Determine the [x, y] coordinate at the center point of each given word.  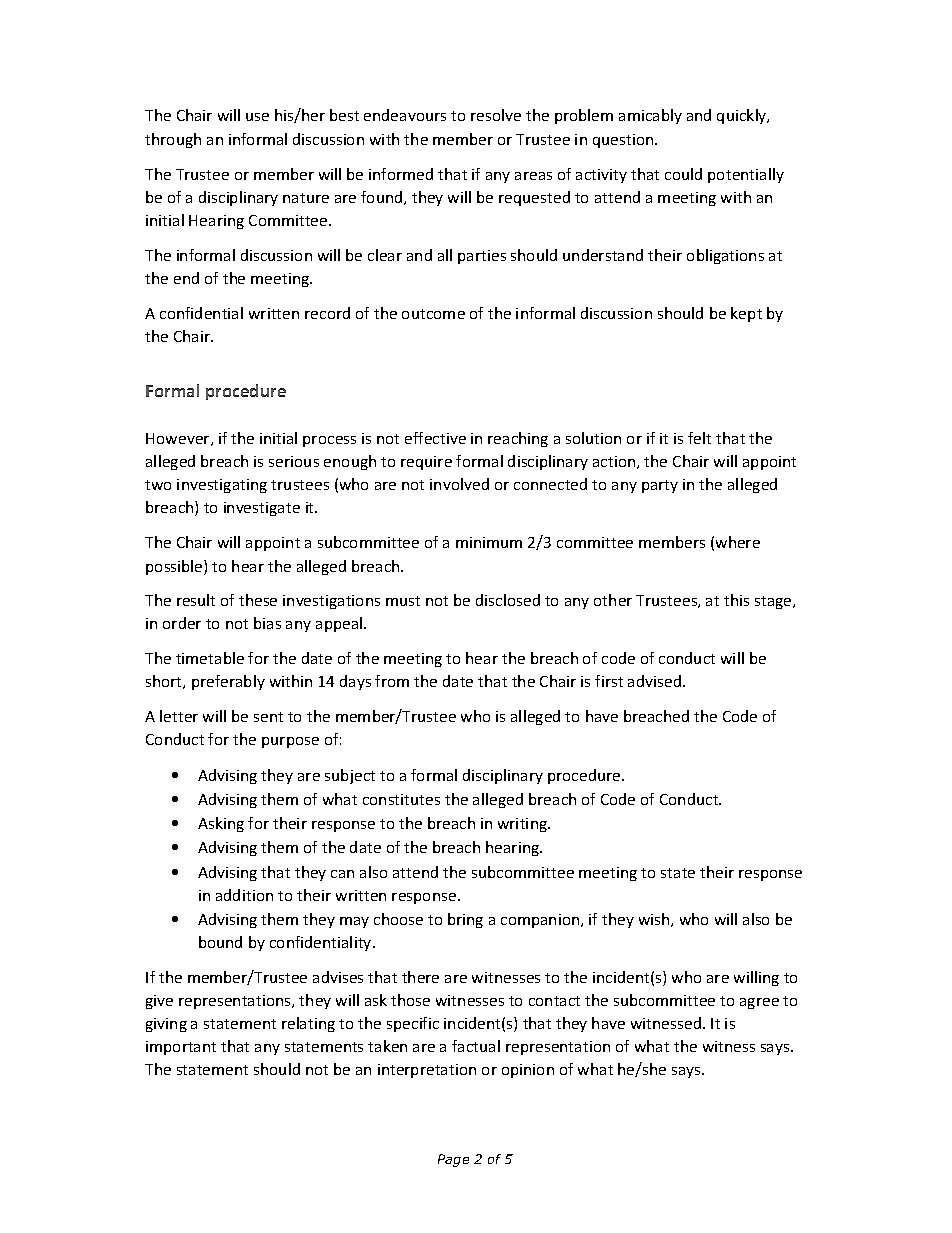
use [257, 117]
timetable [210, 658]
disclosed [508, 600]
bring [465, 920]
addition [244, 895]
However [179, 439]
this [736, 600]
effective [435, 438]
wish [655, 920]
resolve [496, 115]
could [683, 174]
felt [699, 438]
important [181, 1048]
